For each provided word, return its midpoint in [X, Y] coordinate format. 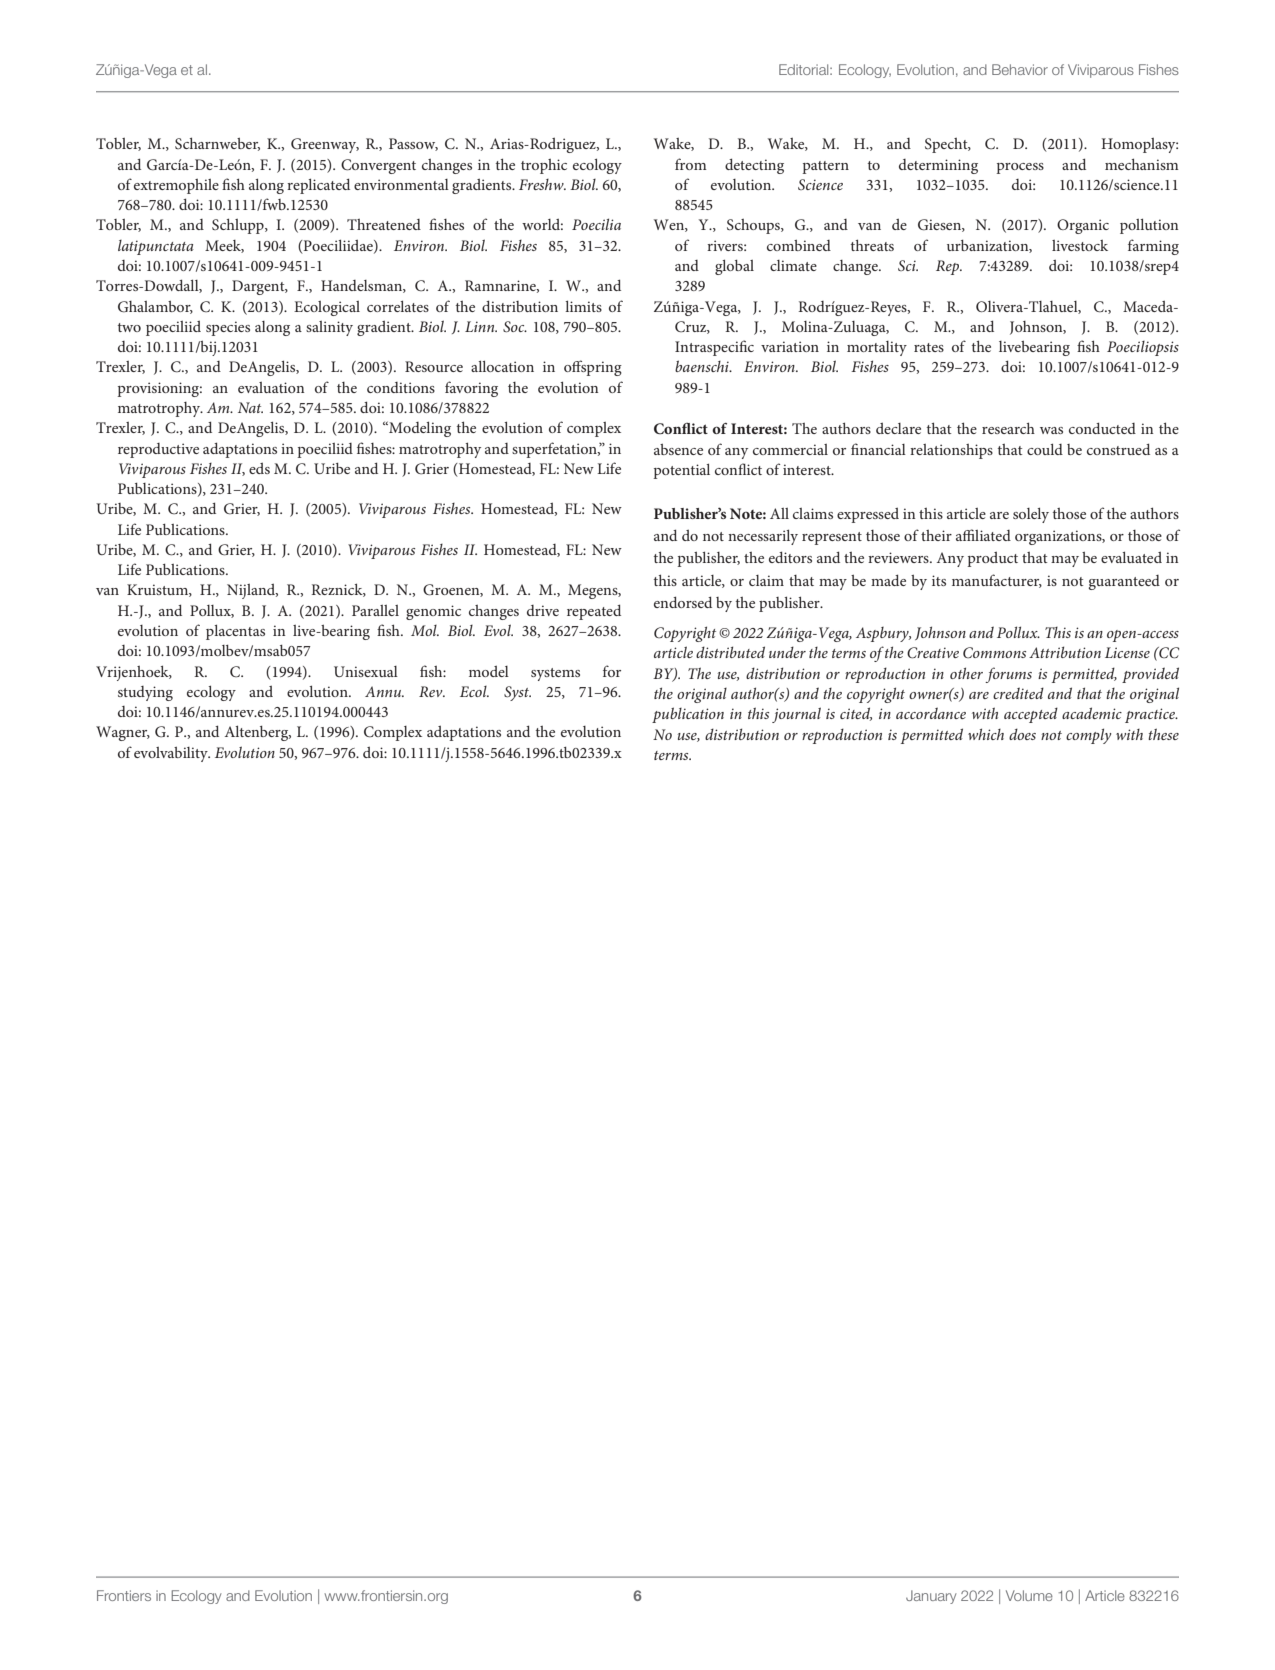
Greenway [325, 145]
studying [145, 693]
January [931, 1597]
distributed [730, 652]
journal [796, 715]
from [691, 164]
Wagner [123, 733]
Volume [1029, 1595]
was [1051, 430]
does [1022, 734]
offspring [593, 368]
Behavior [1020, 69]
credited [1018, 693]
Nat [250, 407]
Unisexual [366, 671]
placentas [235, 632]
